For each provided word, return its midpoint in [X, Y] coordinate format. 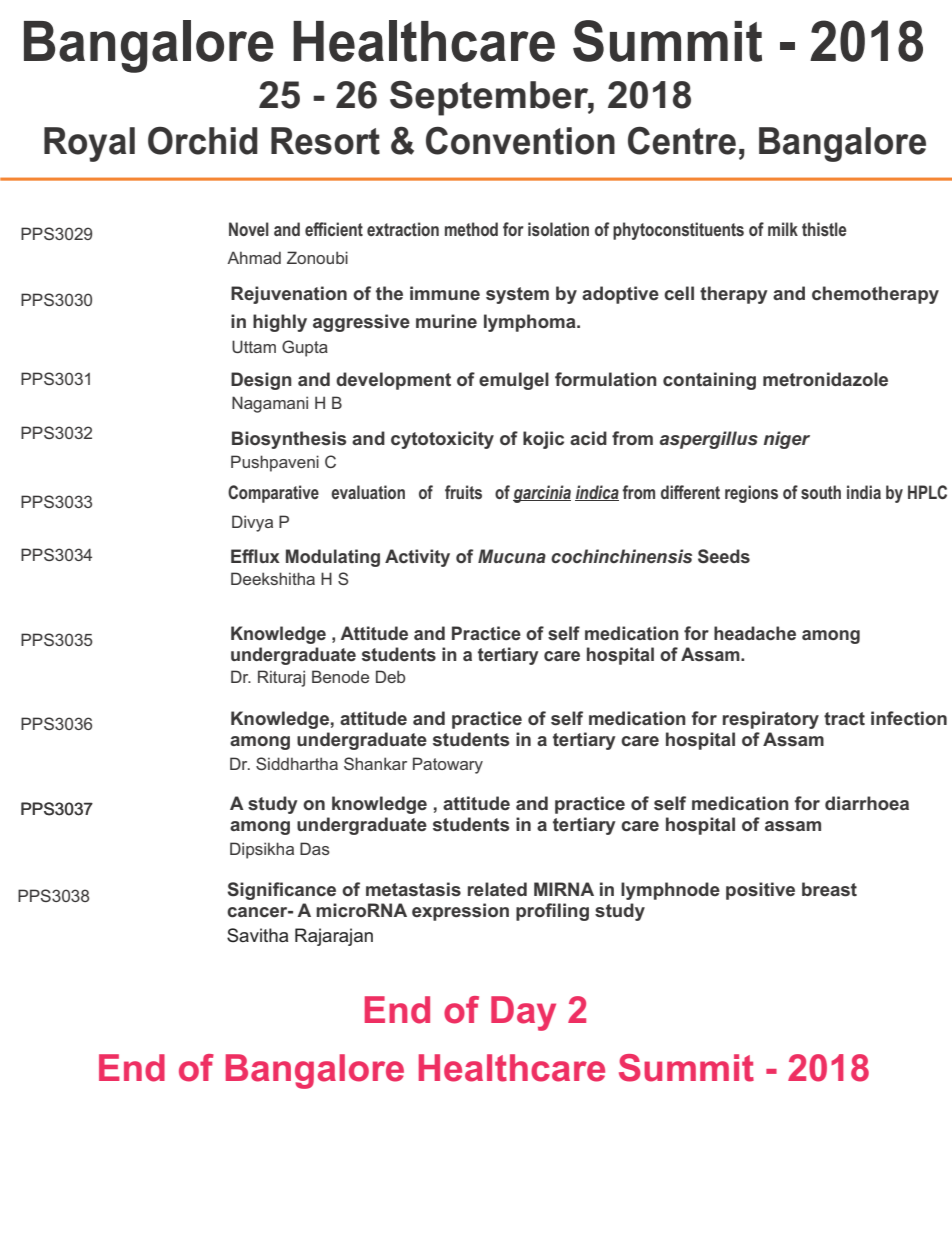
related [497, 889]
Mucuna [512, 556]
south [821, 492]
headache [755, 633]
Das [315, 848]
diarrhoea [867, 803]
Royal [89, 144]
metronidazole [825, 379]
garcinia [542, 494]
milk [783, 229]
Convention [520, 141]
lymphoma [531, 323]
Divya [252, 523]
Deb [390, 676]
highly [280, 323]
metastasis [413, 889]
